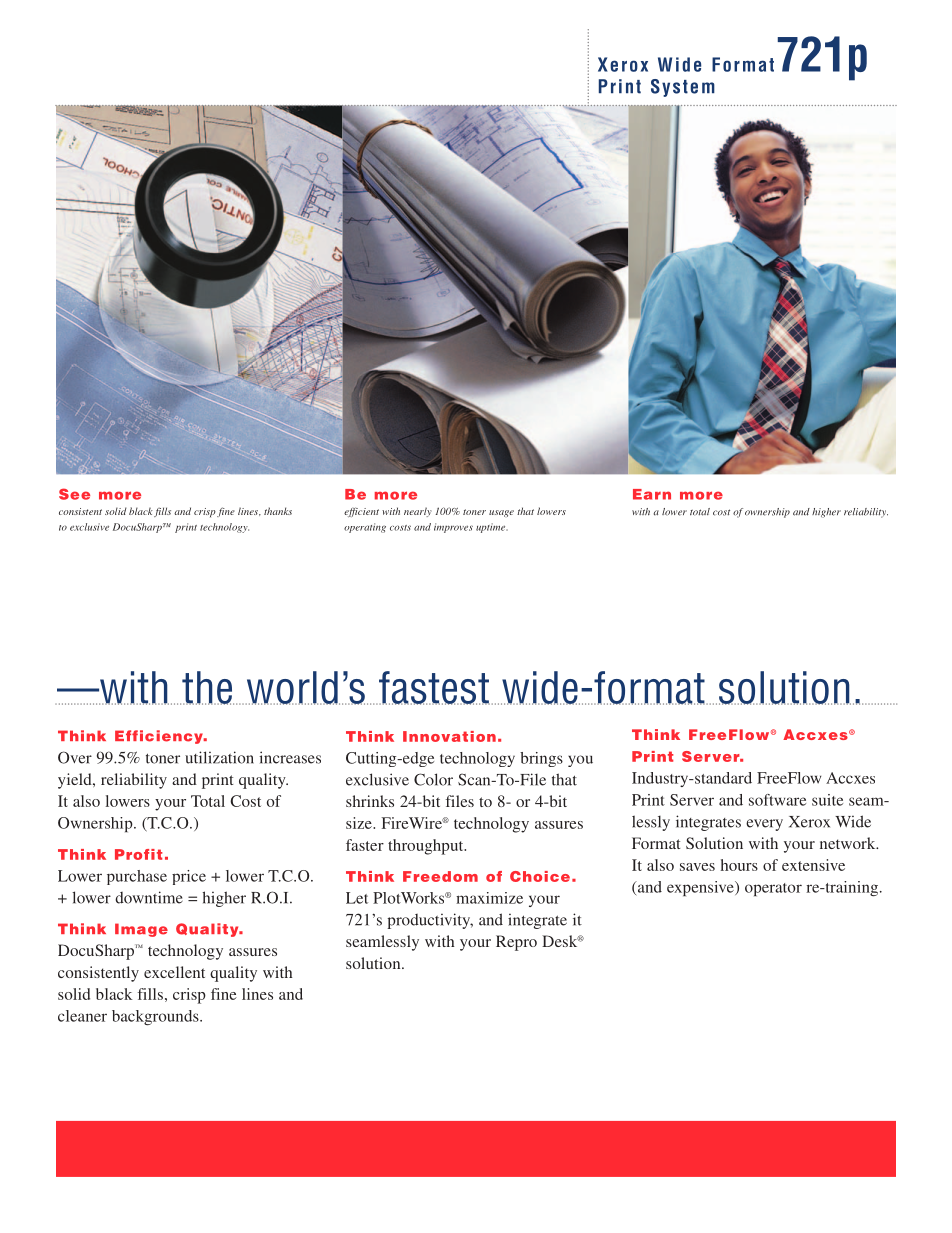 This page has height=1233, width=952. Describe the element at coordinates (652, 494) in the page. I see `Earn` at that location.
